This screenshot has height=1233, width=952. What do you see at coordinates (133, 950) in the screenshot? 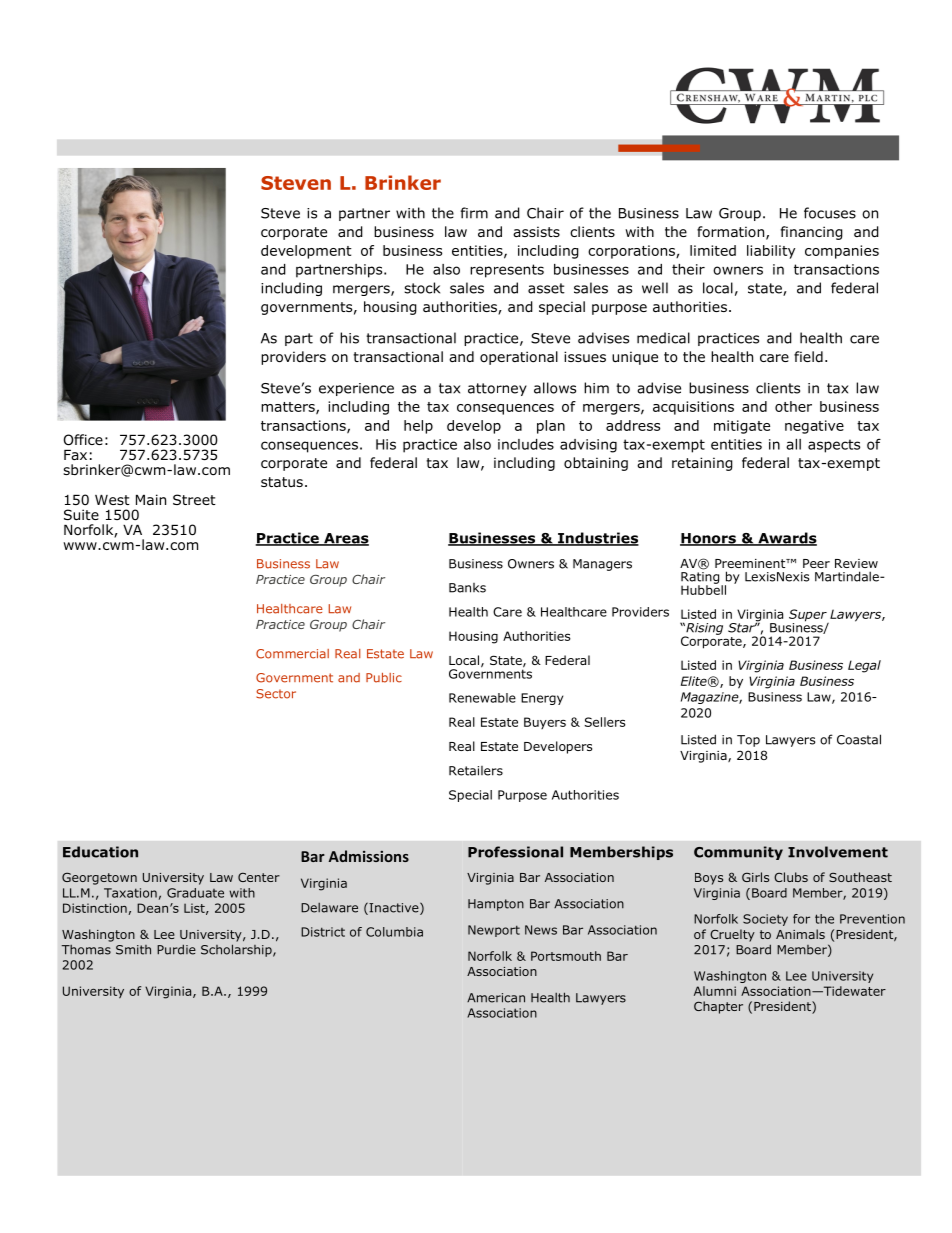
I see `Smith` at bounding box center [133, 950].
